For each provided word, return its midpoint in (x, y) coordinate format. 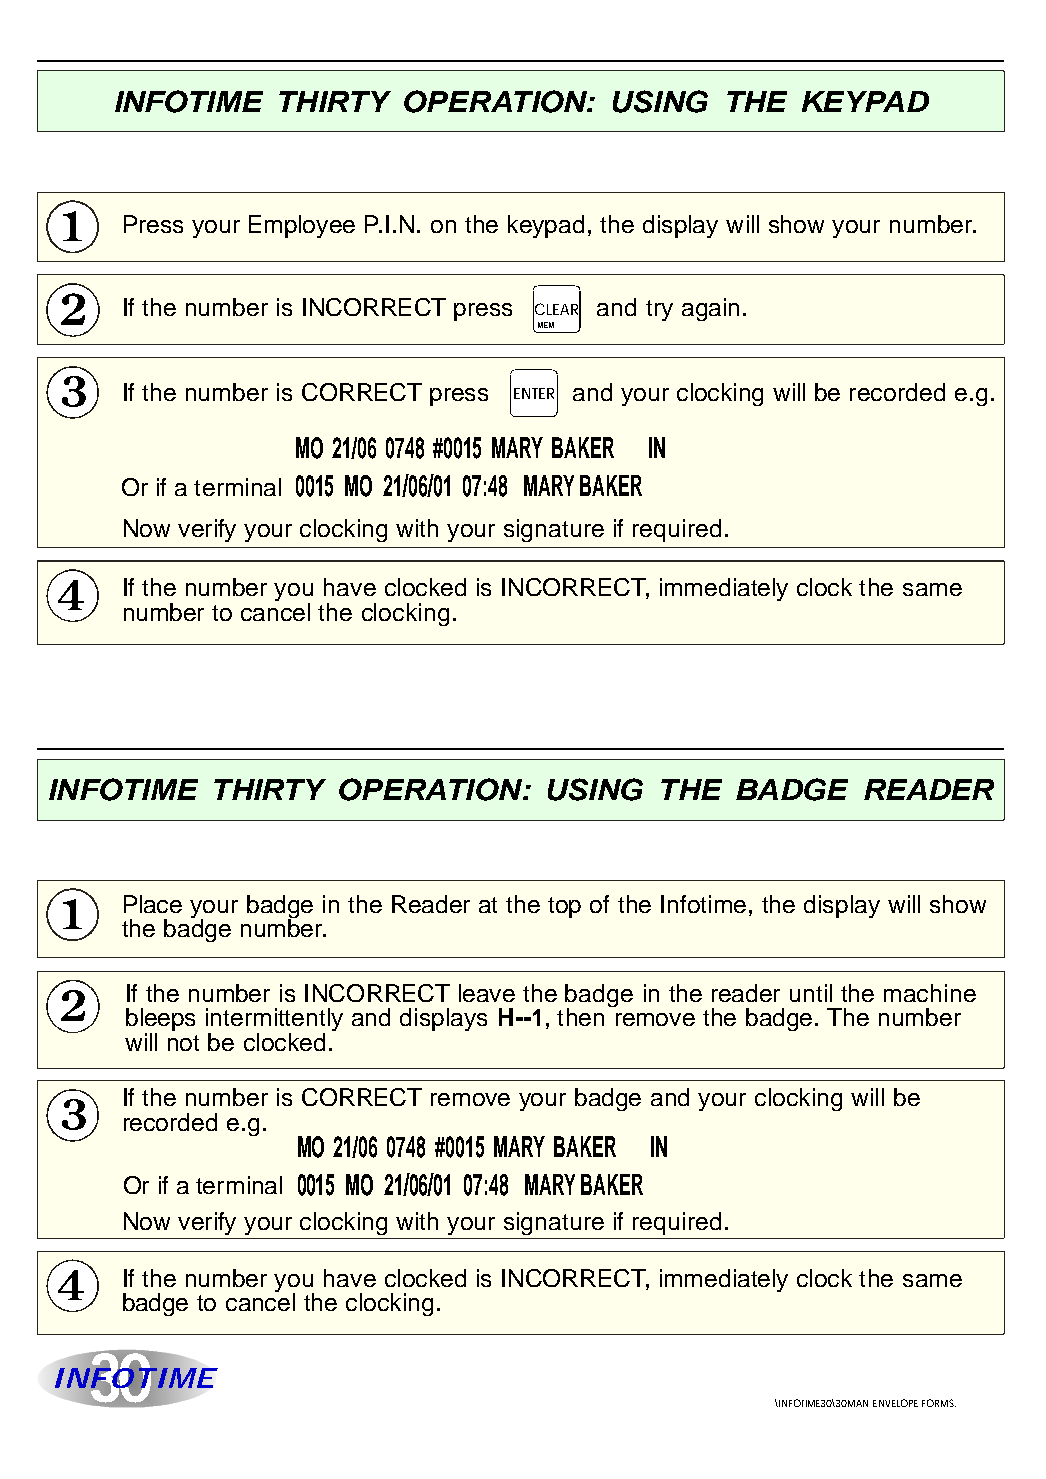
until (811, 993)
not (183, 1043)
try (659, 310)
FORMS (939, 1403)
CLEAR (557, 309)
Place (153, 904)
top (564, 907)
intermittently (274, 1021)
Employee (302, 226)
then (580, 1017)
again (710, 309)
